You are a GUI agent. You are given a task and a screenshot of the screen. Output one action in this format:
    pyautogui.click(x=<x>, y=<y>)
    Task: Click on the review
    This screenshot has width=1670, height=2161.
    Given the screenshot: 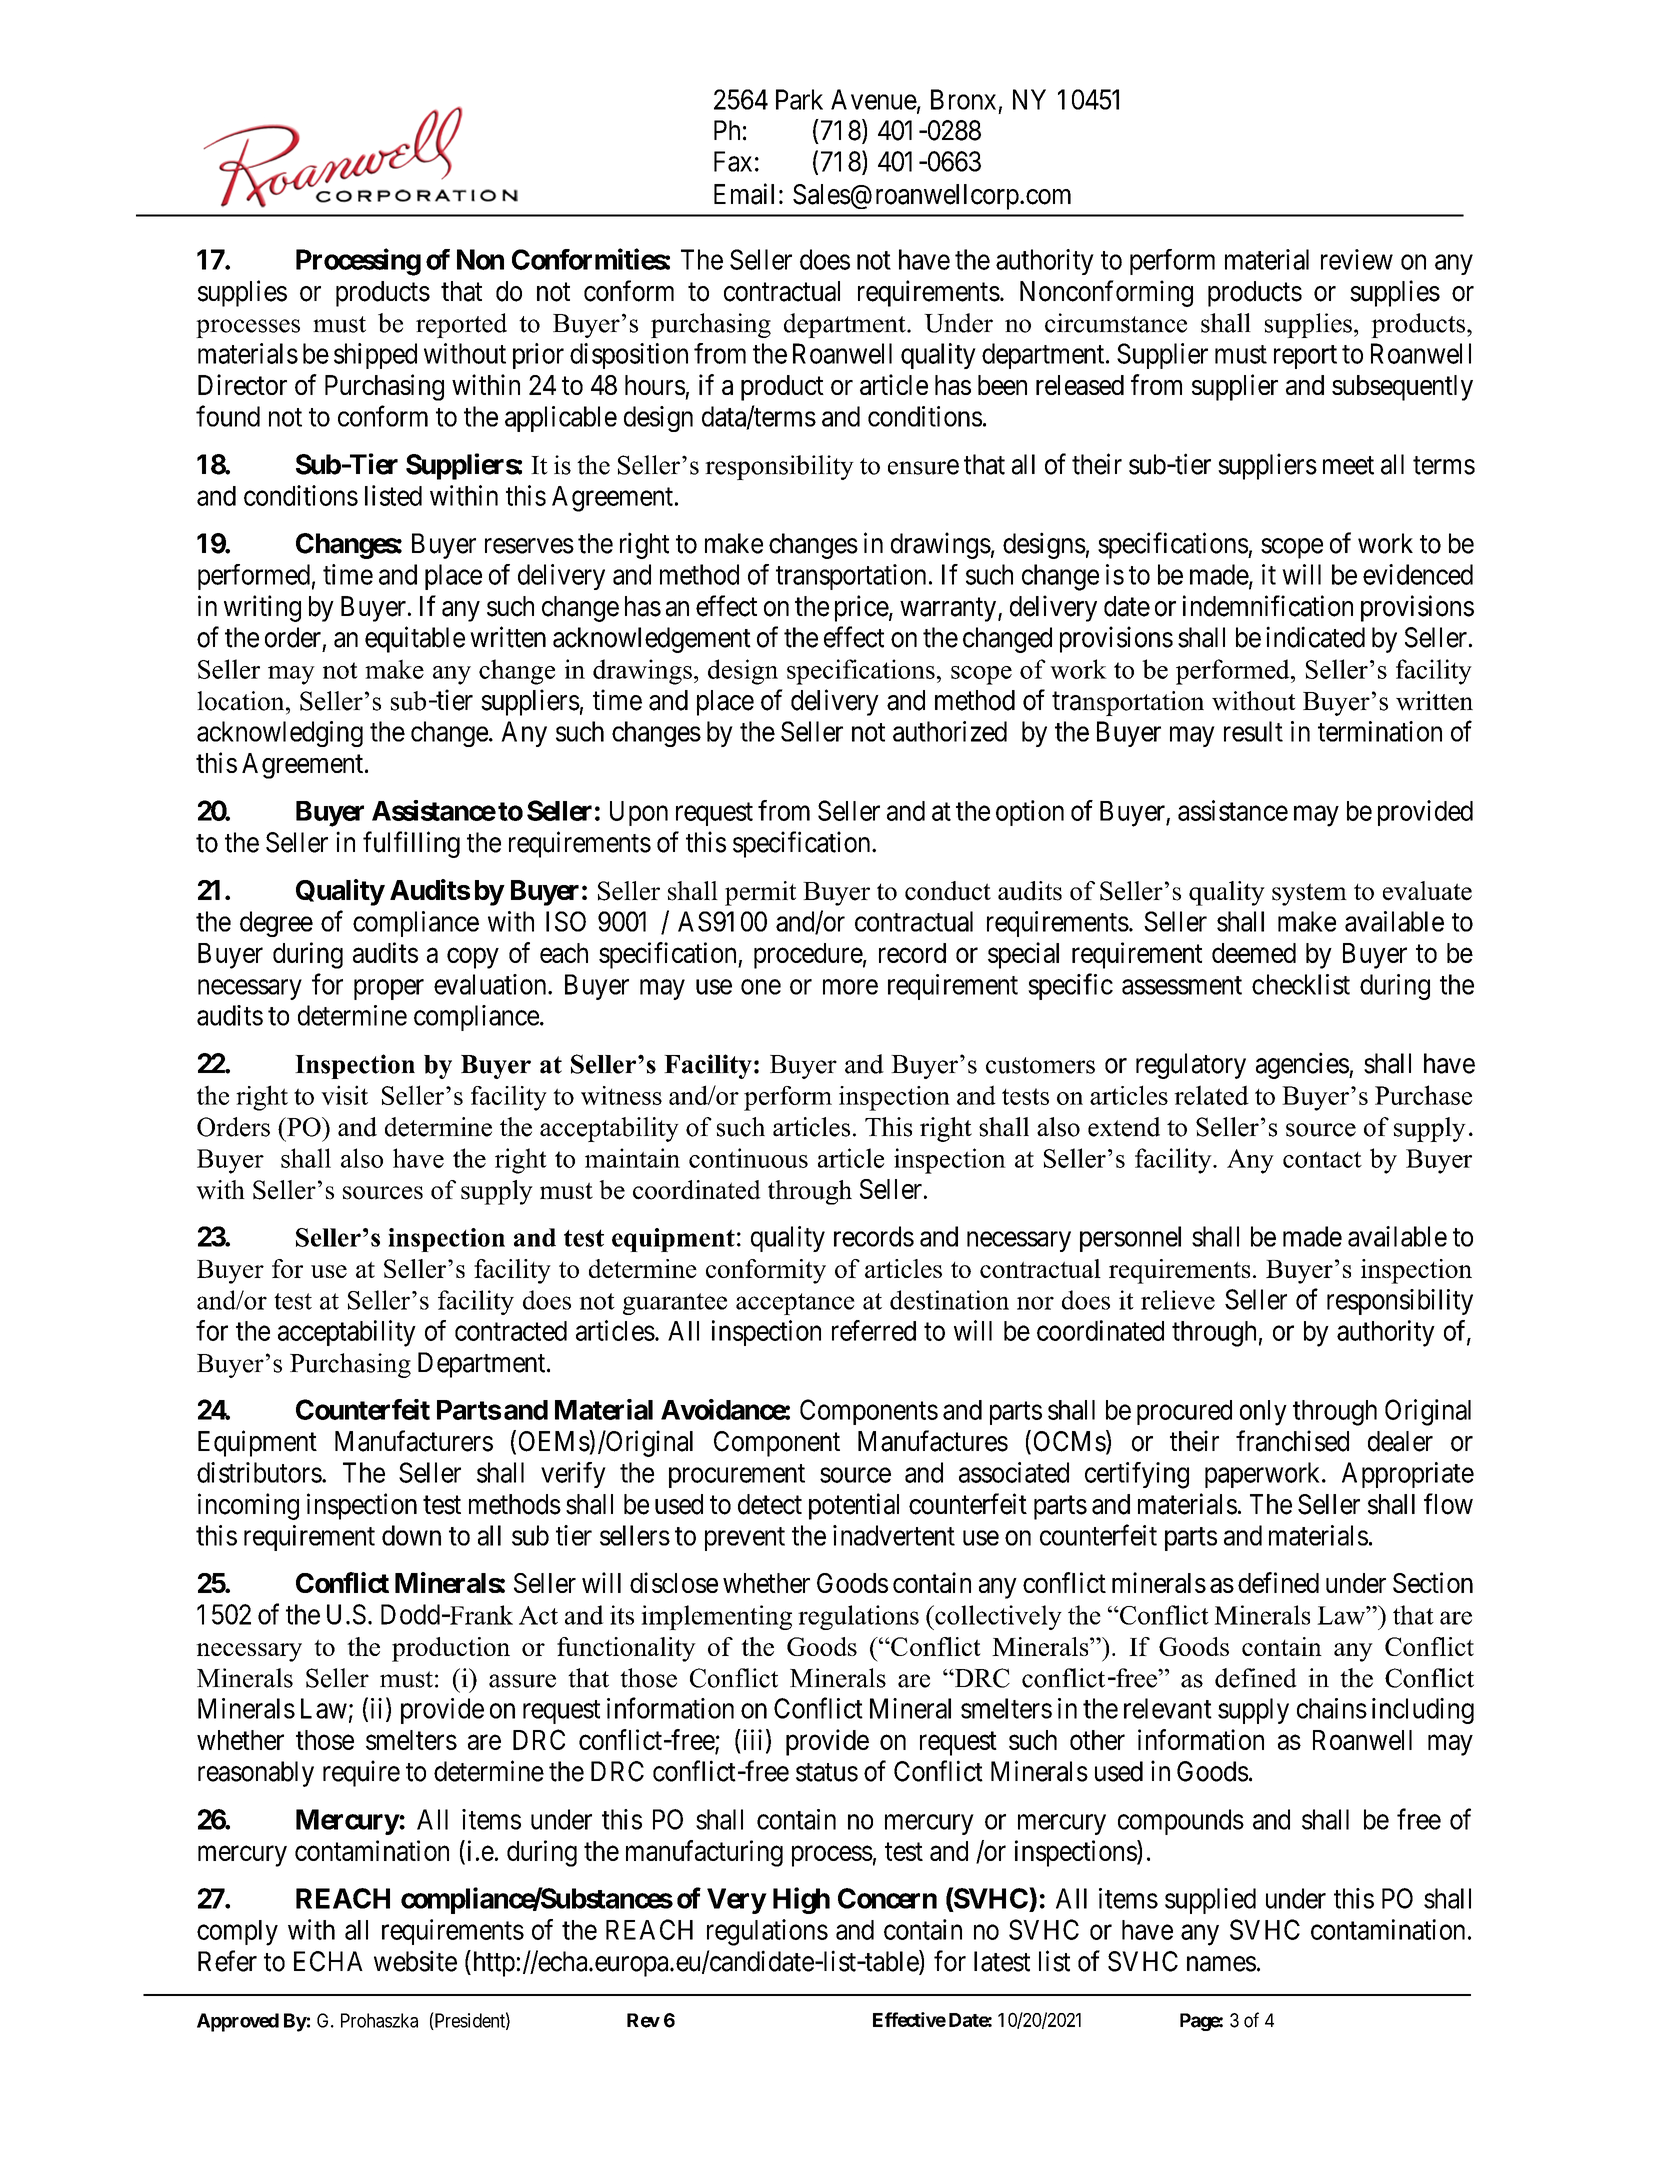 What is the action you would take?
    pyautogui.click(x=1357, y=259)
